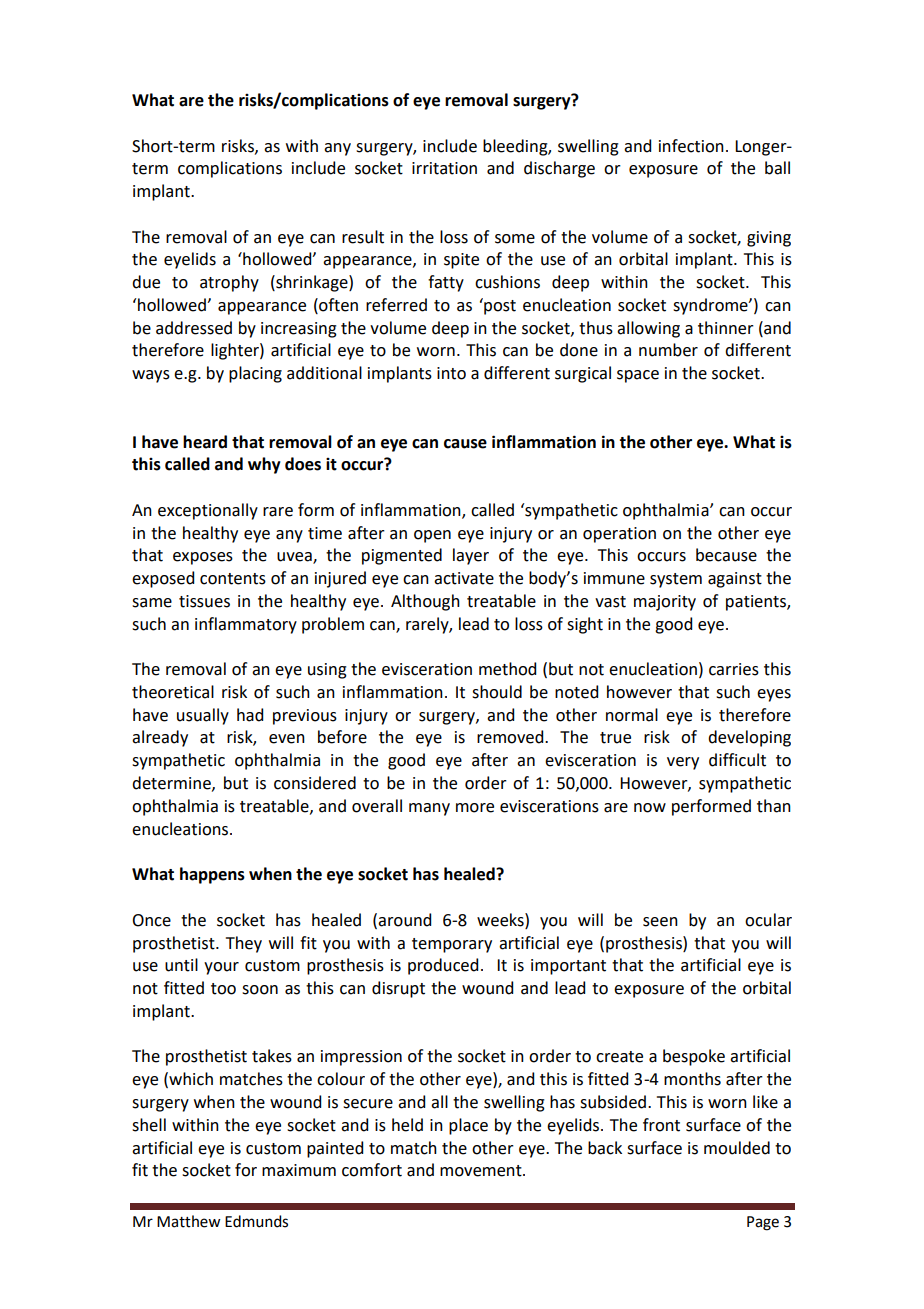 Image resolution: width=924 pixels, height=1309 pixels. What do you see at coordinates (737, 1148) in the screenshot?
I see `moulded` at bounding box center [737, 1148].
